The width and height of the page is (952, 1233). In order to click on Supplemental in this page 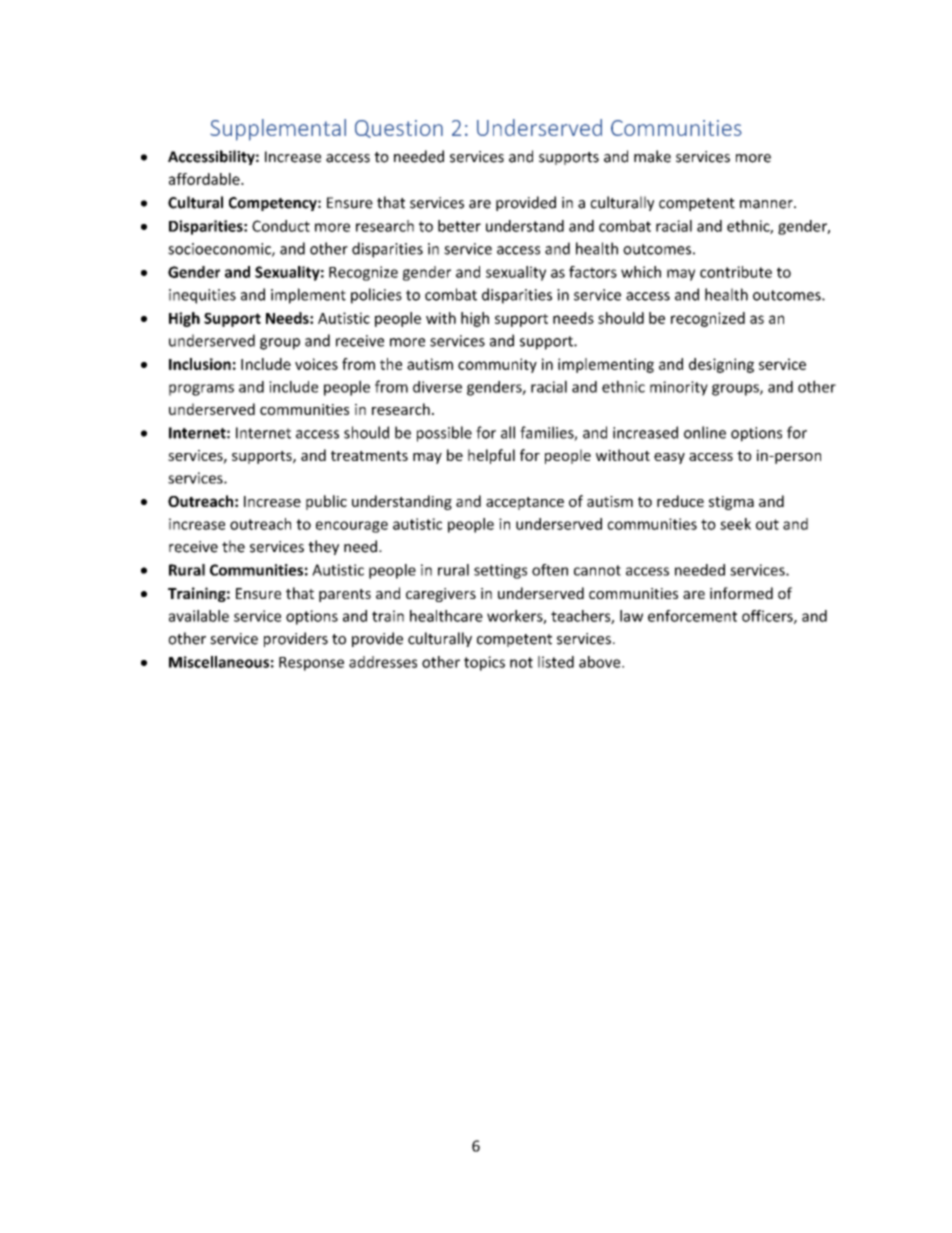, I will do `click(278, 130)`.
